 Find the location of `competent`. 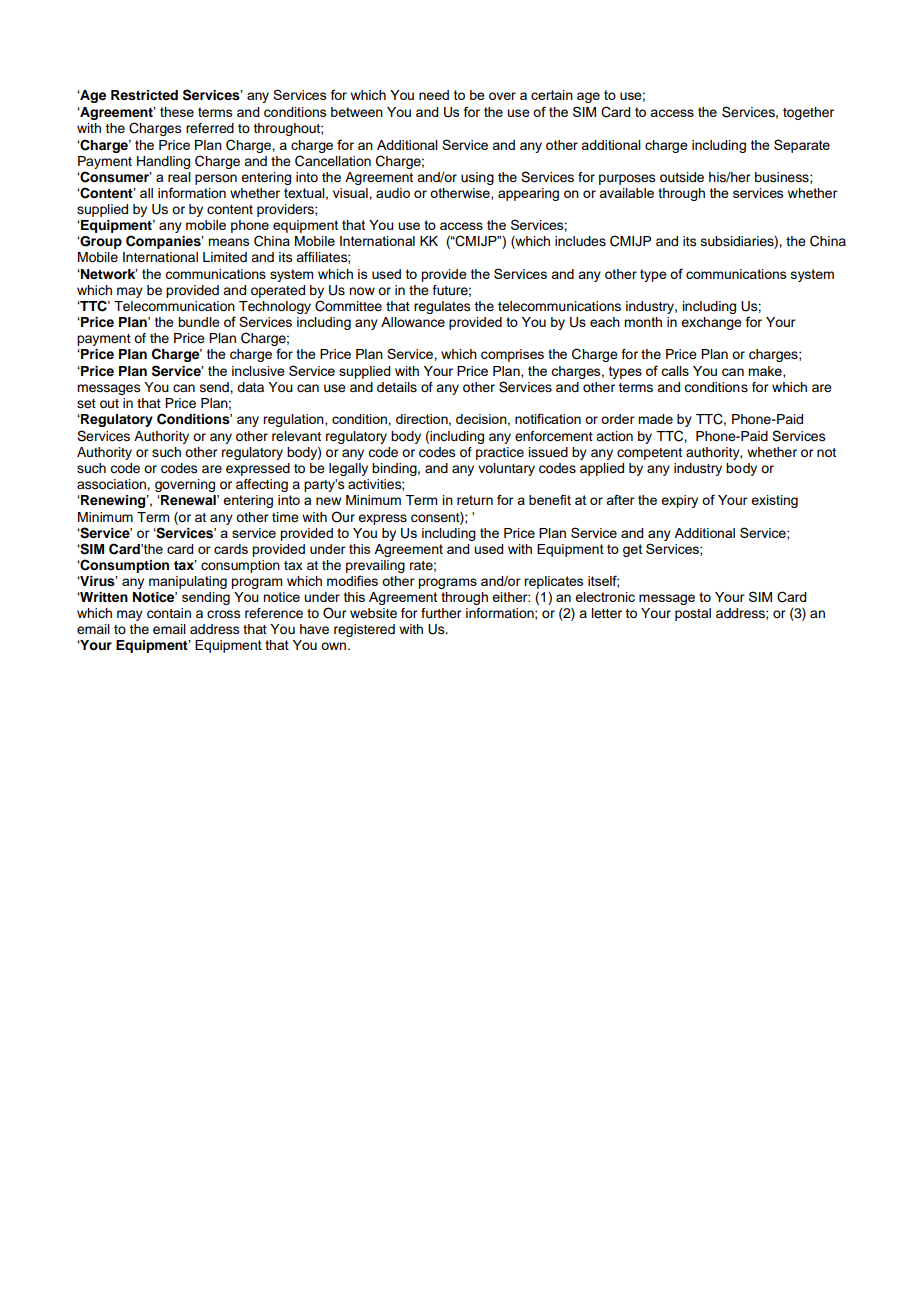

competent is located at coordinates (649, 454).
